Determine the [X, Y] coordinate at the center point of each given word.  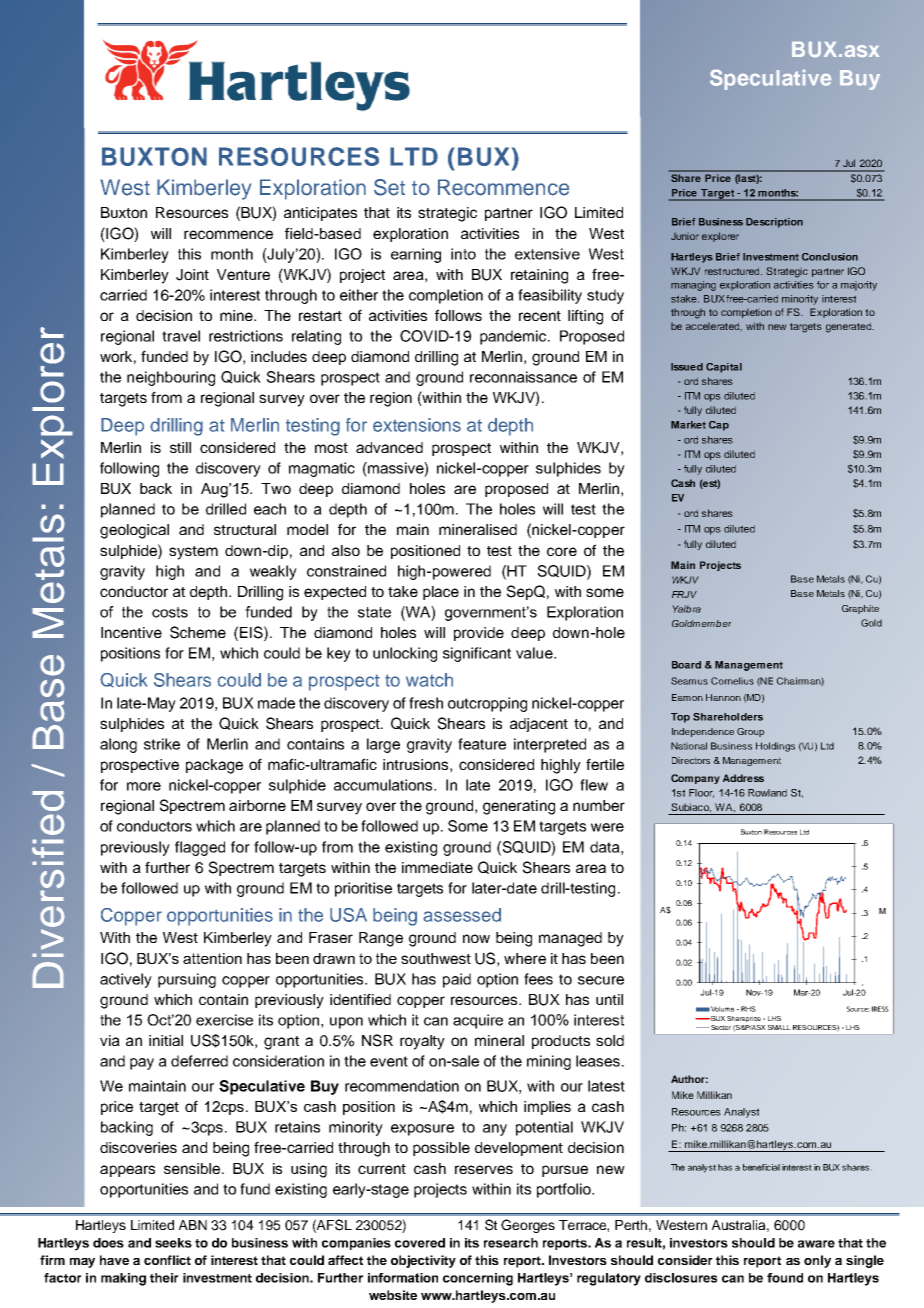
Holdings [775, 747]
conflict [167, 1260]
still [180, 447]
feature [482, 744]
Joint [192, 275]
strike [162, 744]
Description [774, 223]
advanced [389, 447]
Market [688, 425]
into [463, 254]
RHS [748, 1009]
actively [126, 980]
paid [457, 980]
